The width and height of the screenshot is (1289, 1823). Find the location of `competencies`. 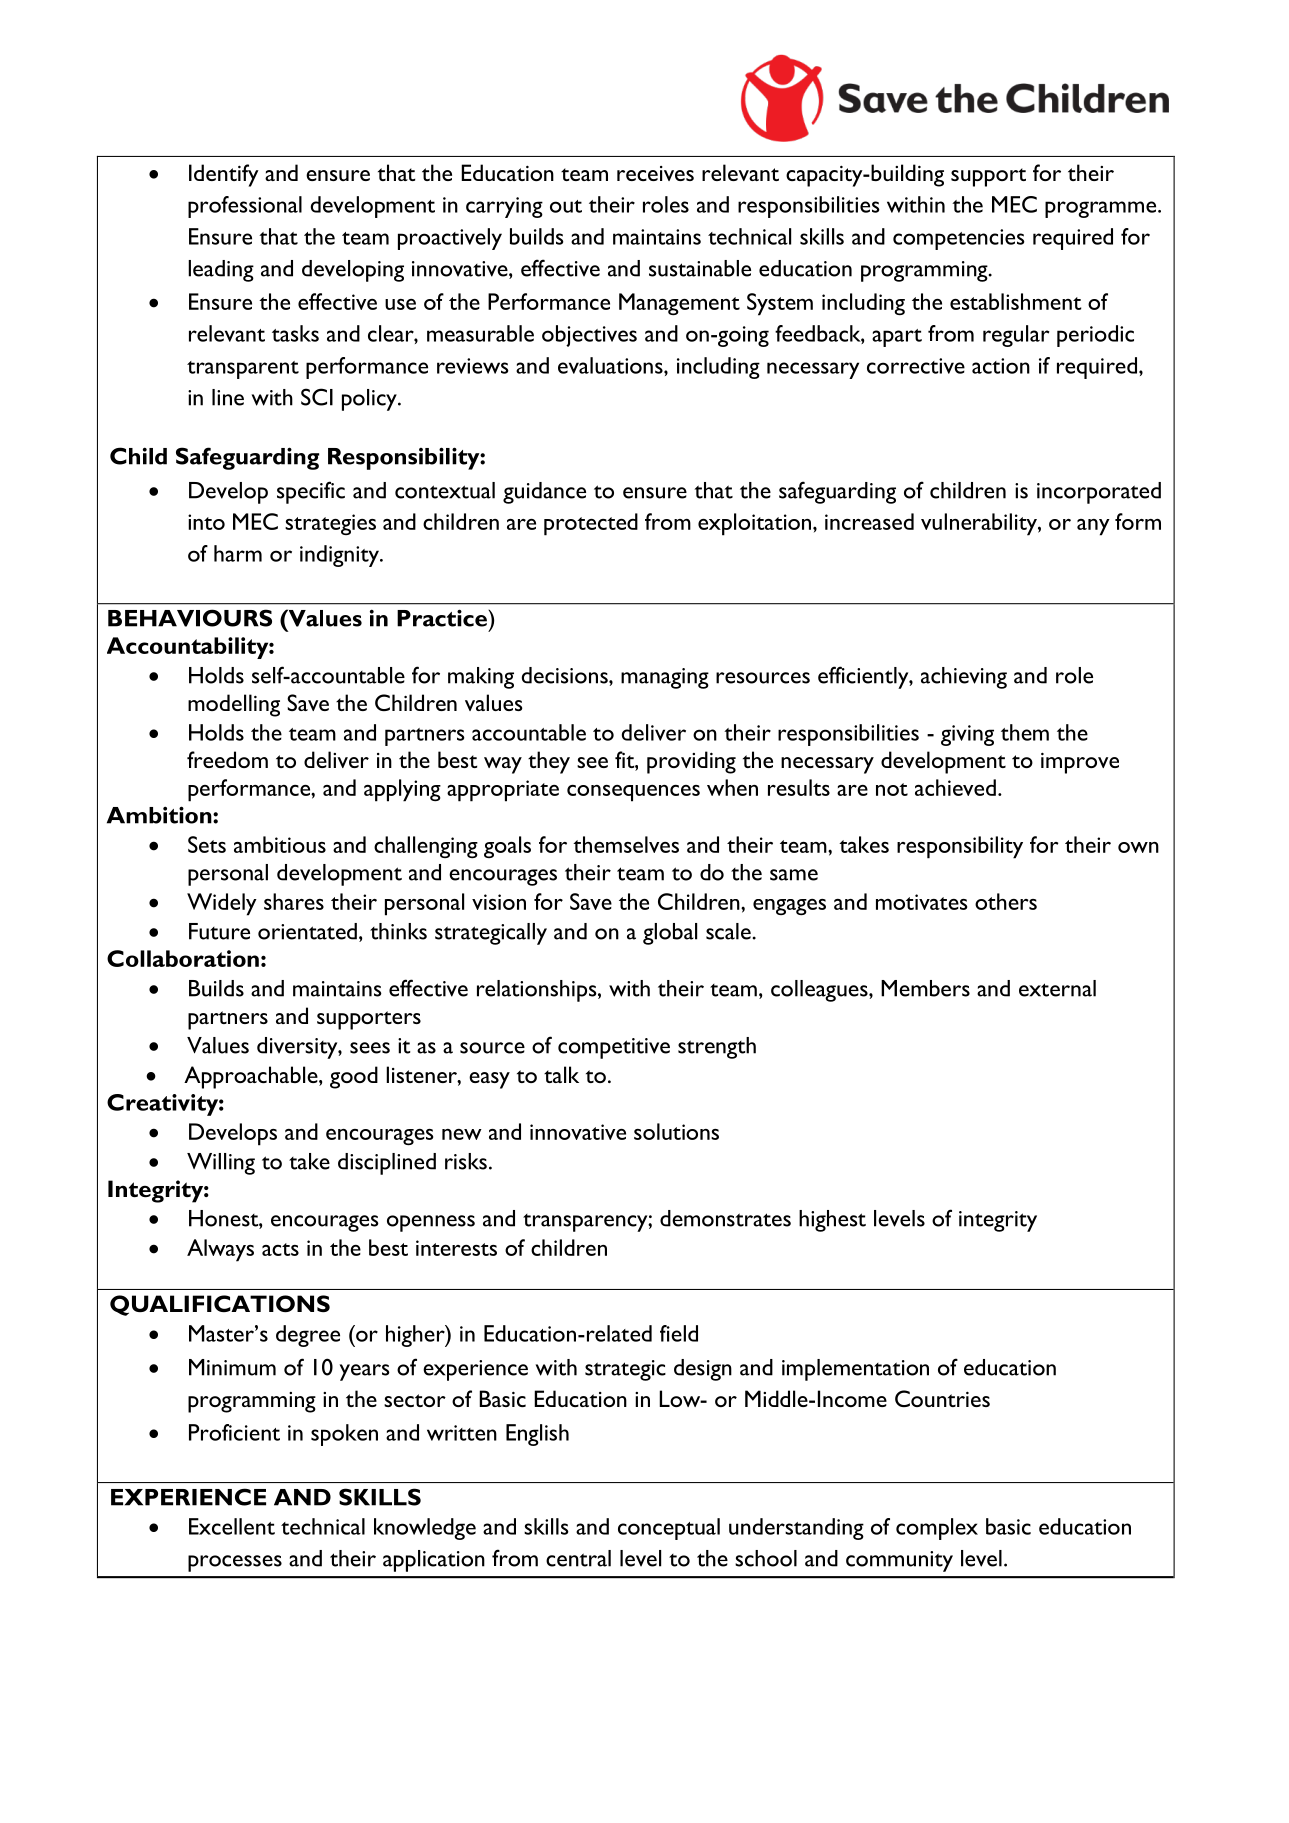

competencies is located at coordinates (959, 239).
